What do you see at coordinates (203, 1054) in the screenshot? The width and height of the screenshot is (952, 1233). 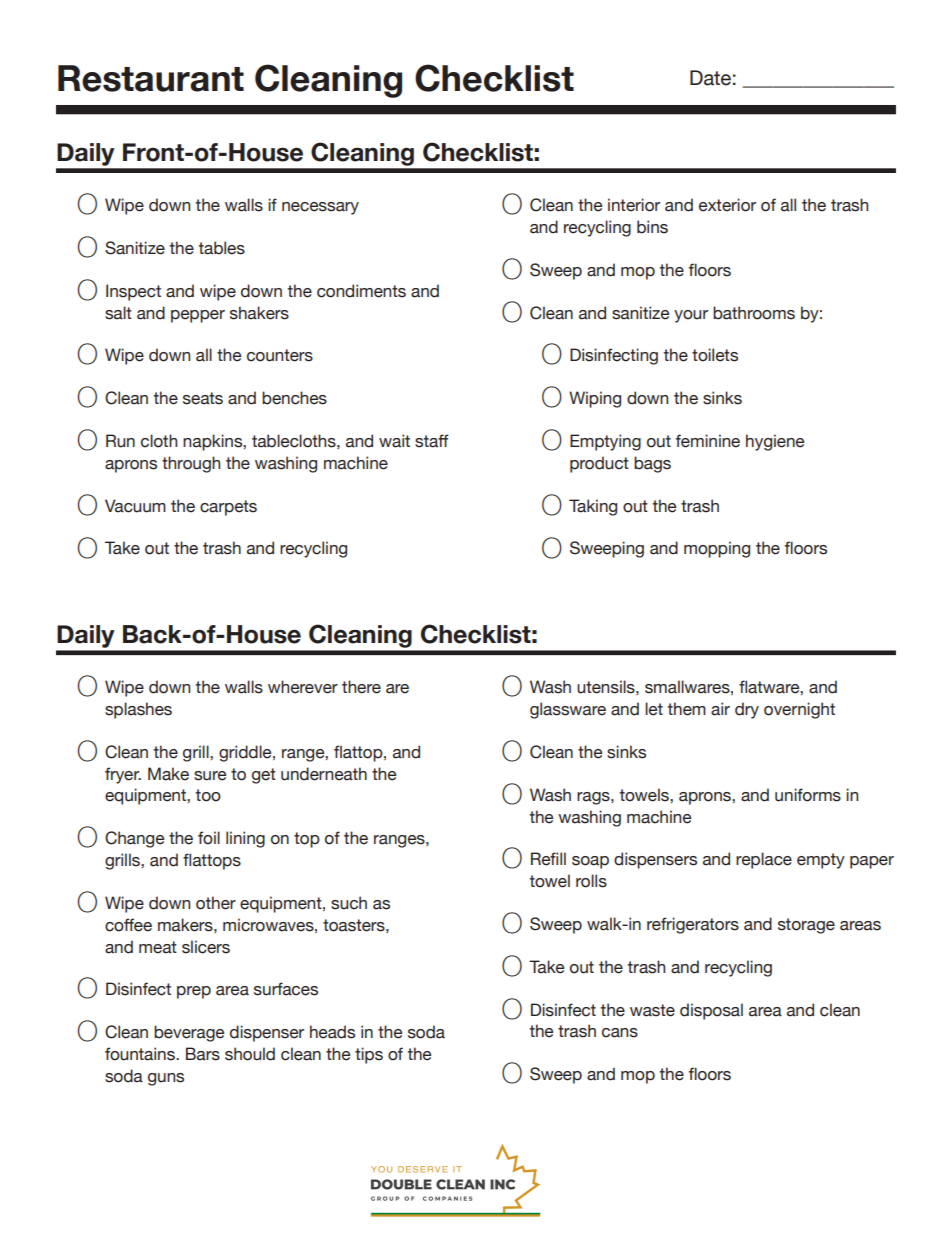 I see `Bars` at bounding box center [203, 1054].
